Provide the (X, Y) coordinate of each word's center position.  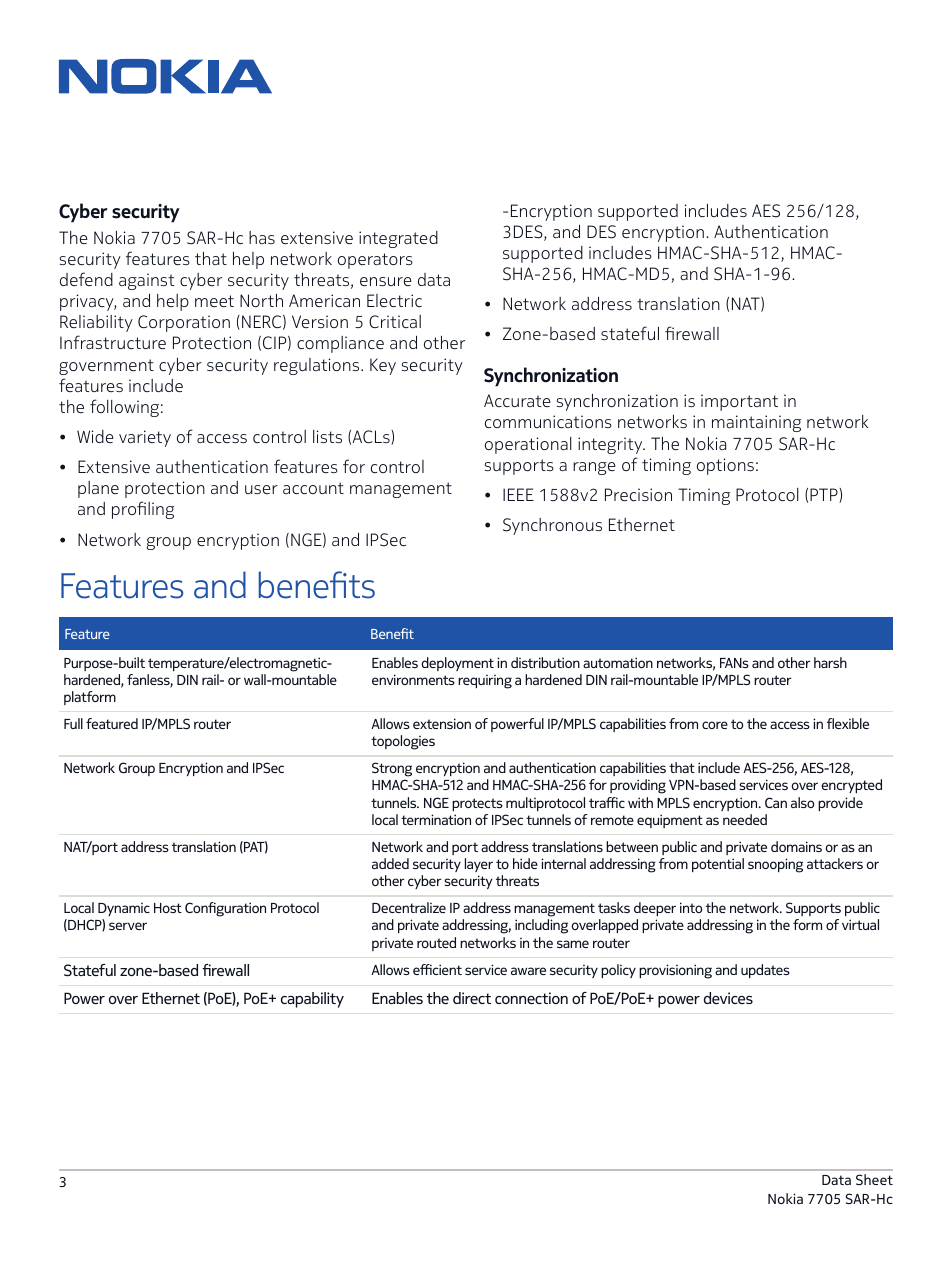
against (147, 281)
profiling (143, 510)
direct (472, 998)
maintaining (756, 423)
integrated (398, 239)
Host (168, 908)
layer (479, 865)
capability (312, 1000)
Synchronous (552, 526)
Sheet (874, 1179)
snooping (775, 865)
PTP (825, 495)
